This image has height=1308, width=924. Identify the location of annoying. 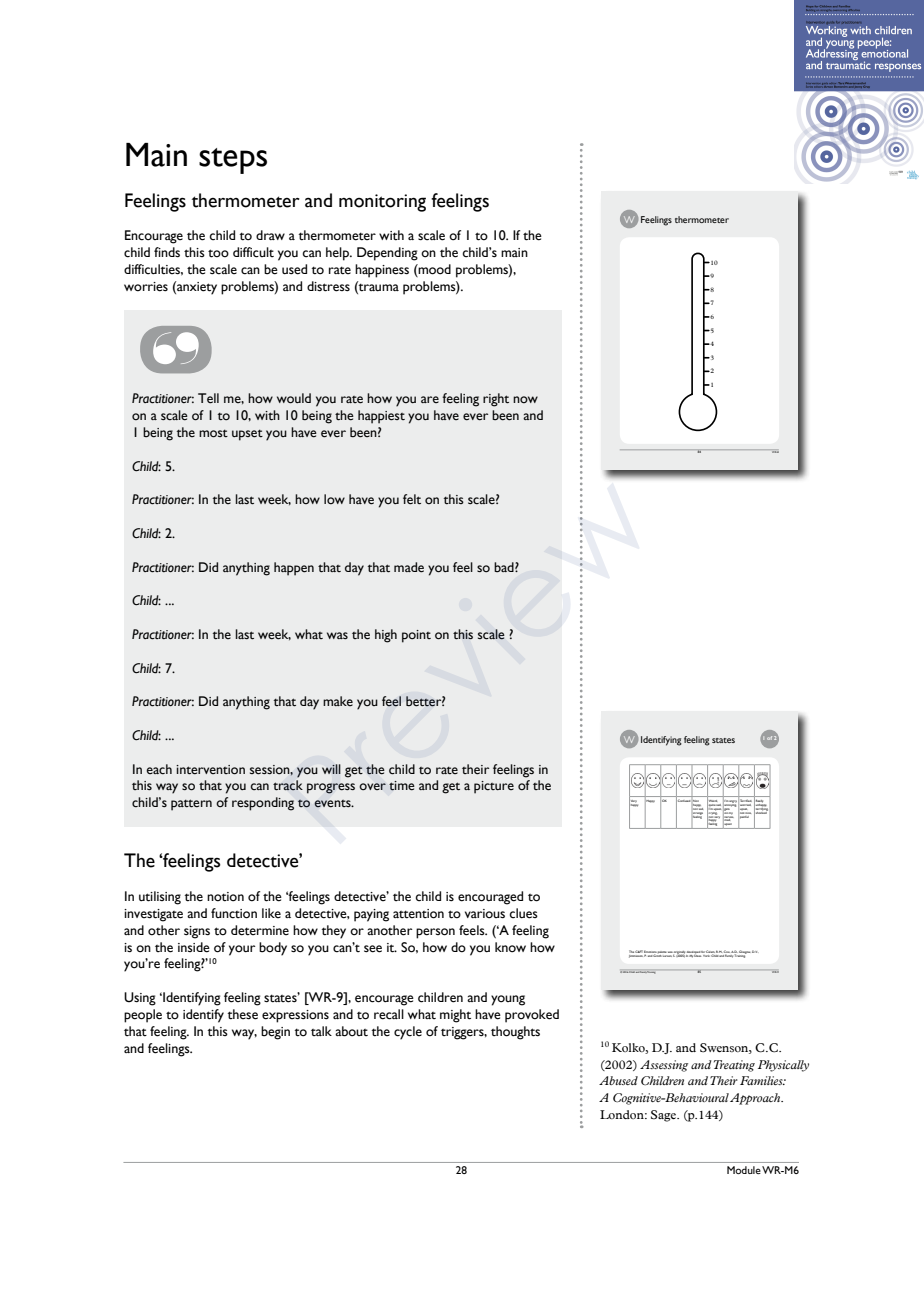
(730, 805).
